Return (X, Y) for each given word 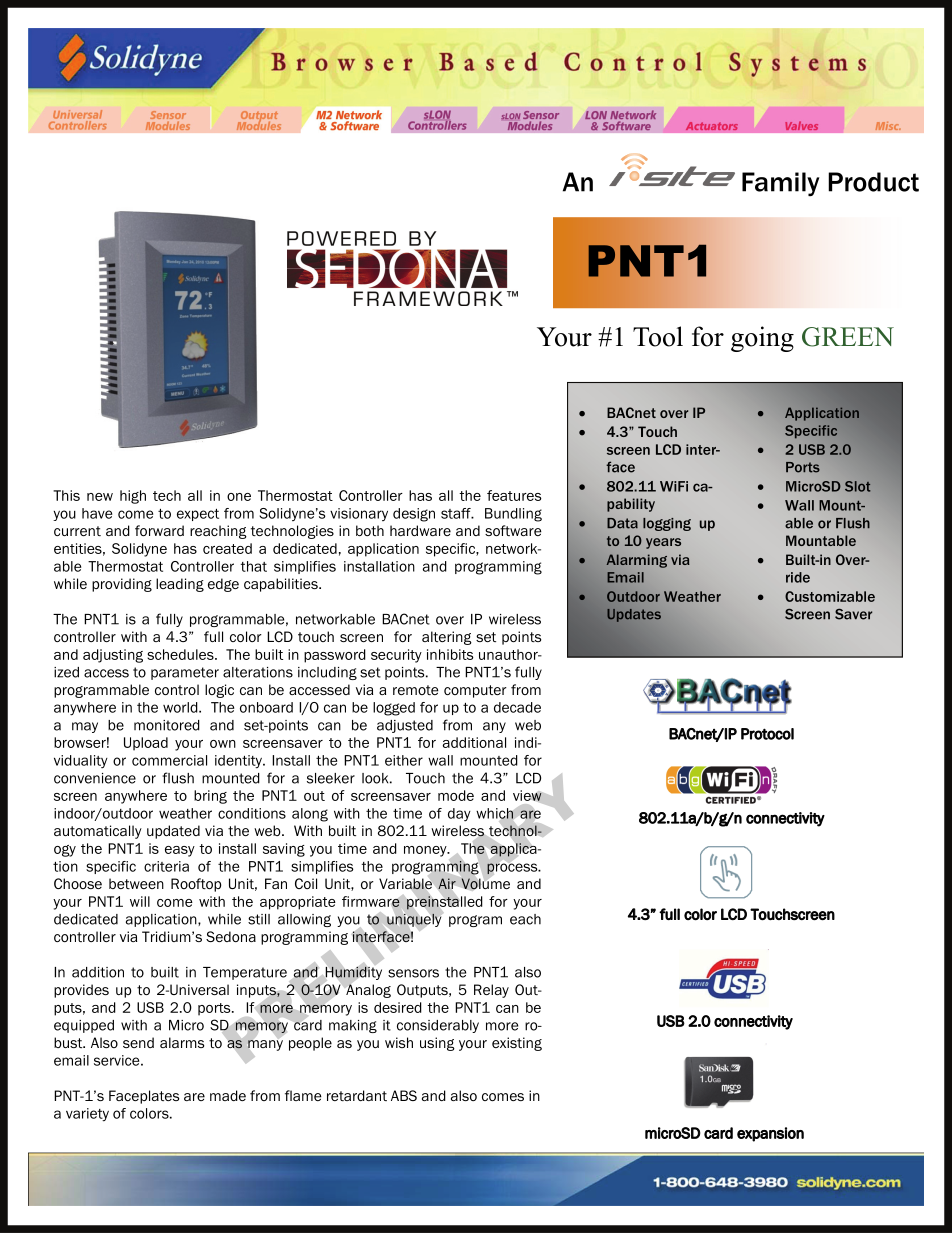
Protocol (767, 734)
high (133, 497)
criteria (166, 866)
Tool (658, 336)
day (459, 815)
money (426, 851)
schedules (181, 654)
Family (780, 184)
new (100, 497)
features (514, 495)
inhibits (450, 654)
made (228, 1095)
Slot (858, 486)
